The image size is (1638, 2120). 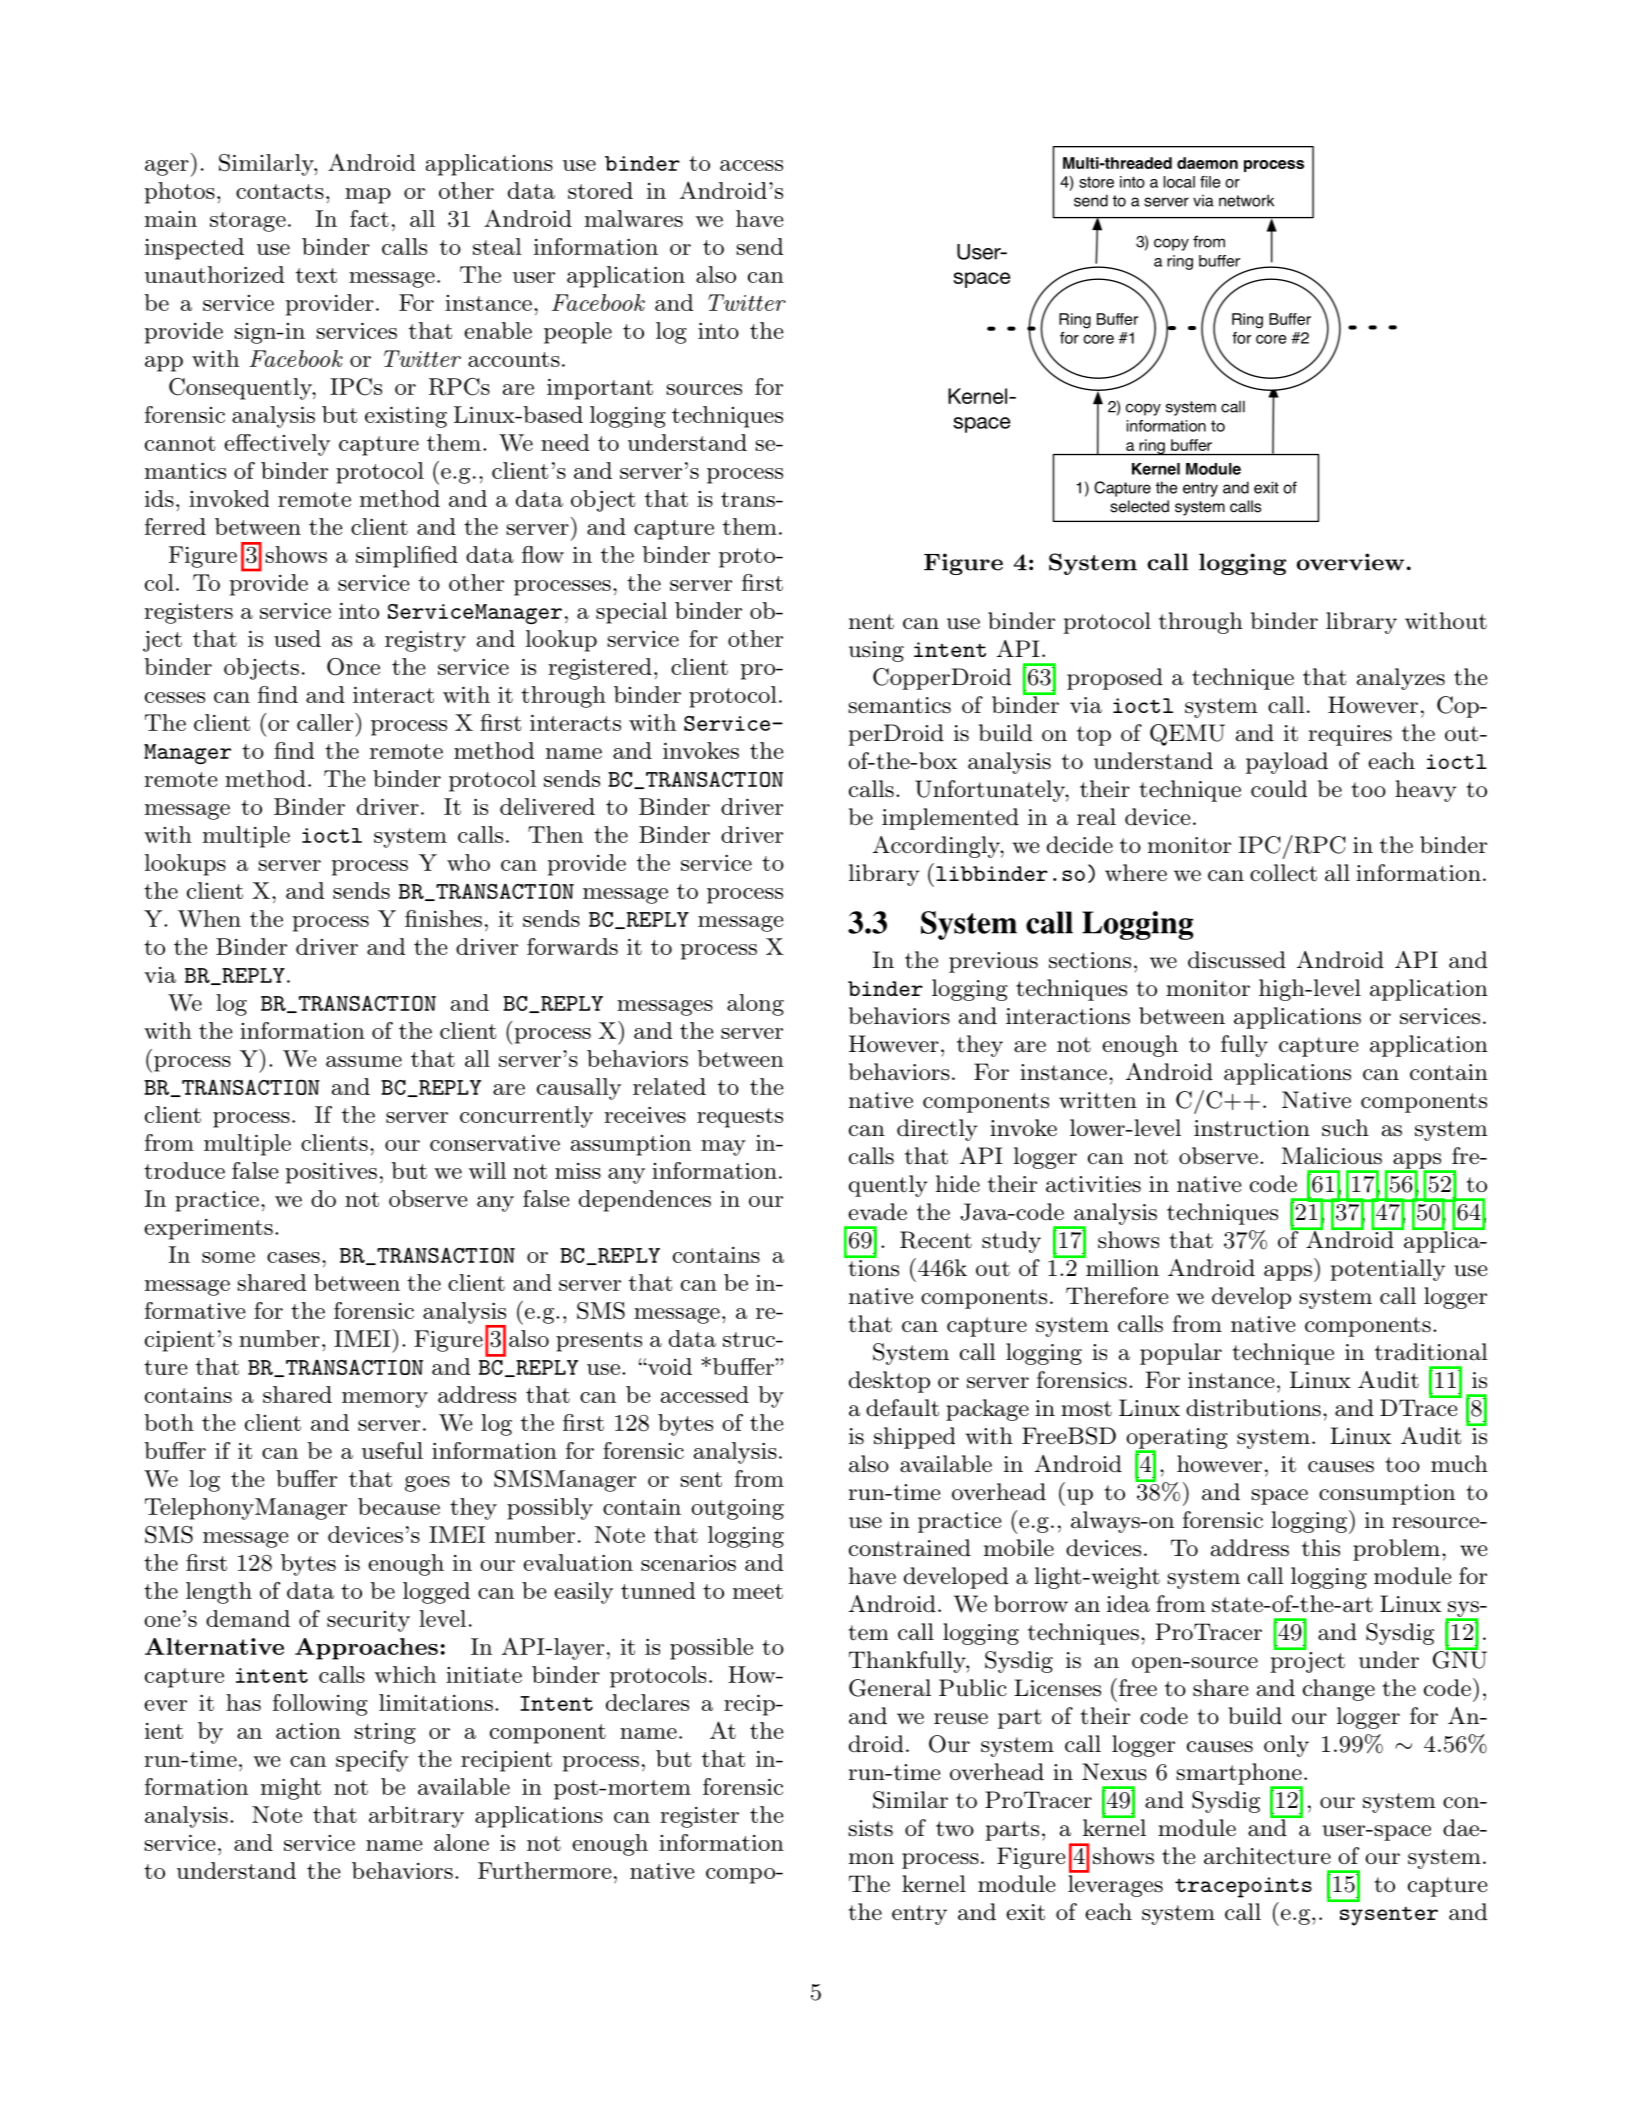 I want to click on malwares, so click(x=634, y=218).
